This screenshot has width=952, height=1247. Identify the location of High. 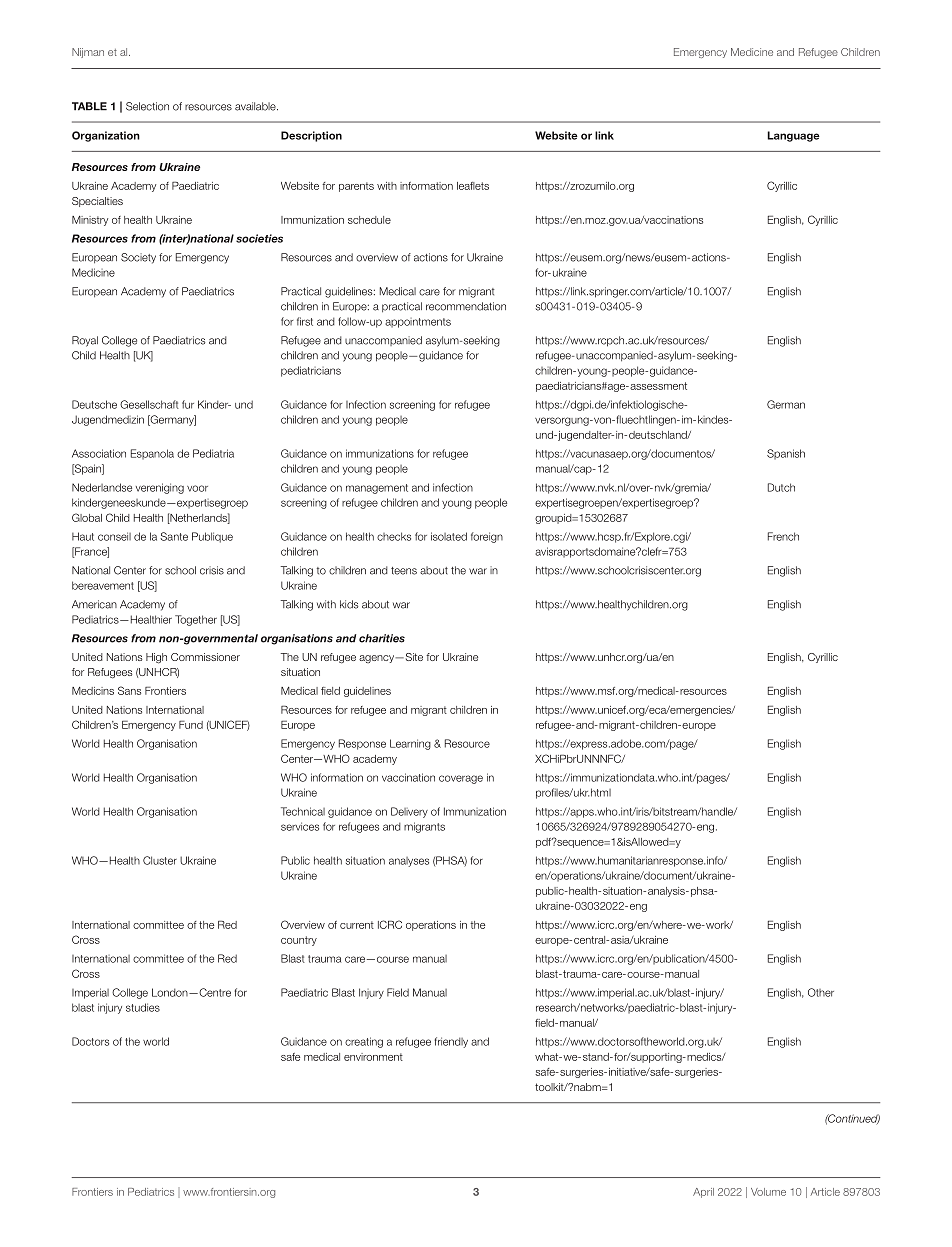
(156, 658).
